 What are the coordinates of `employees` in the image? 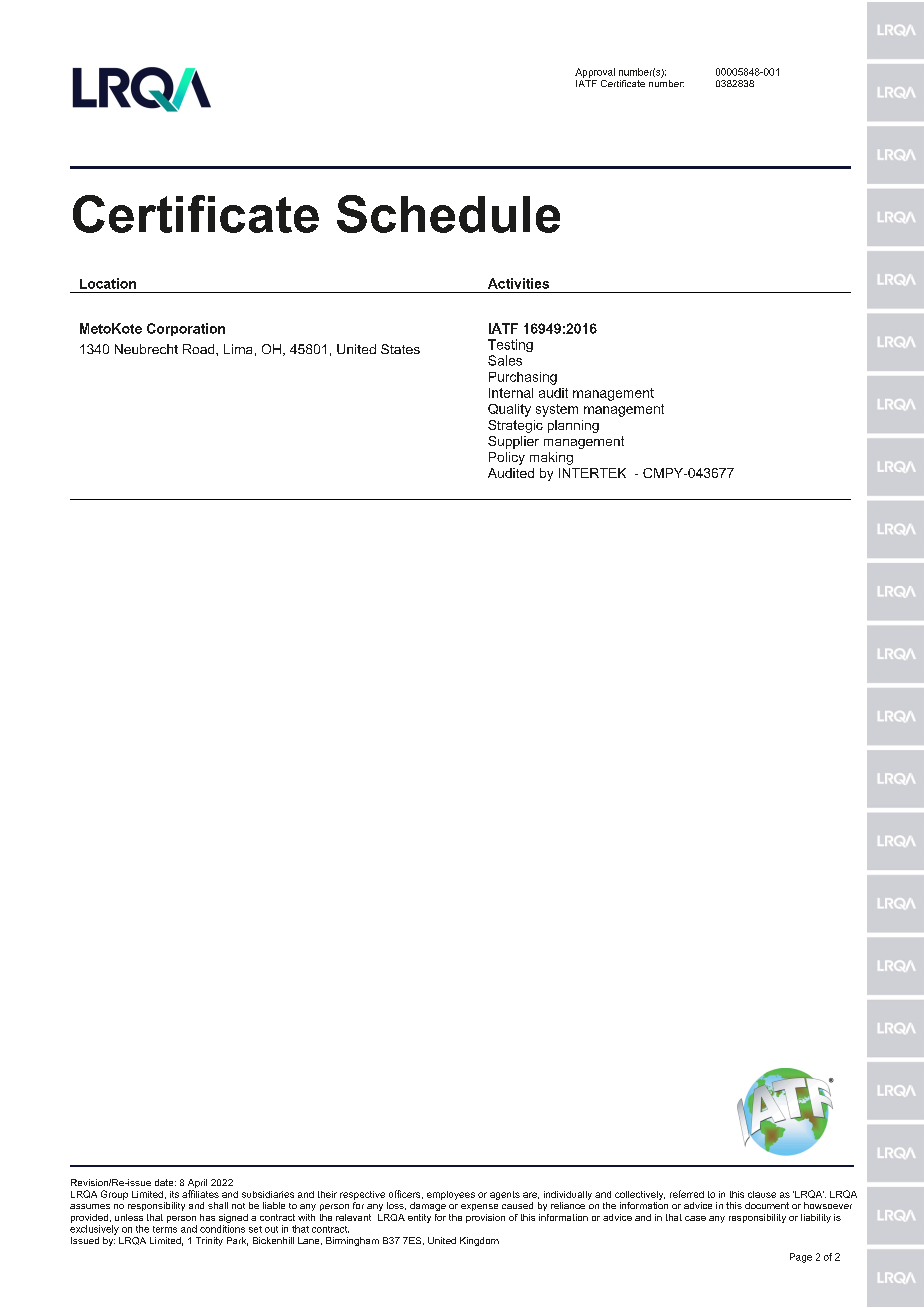 It's located at (451, 1195).
